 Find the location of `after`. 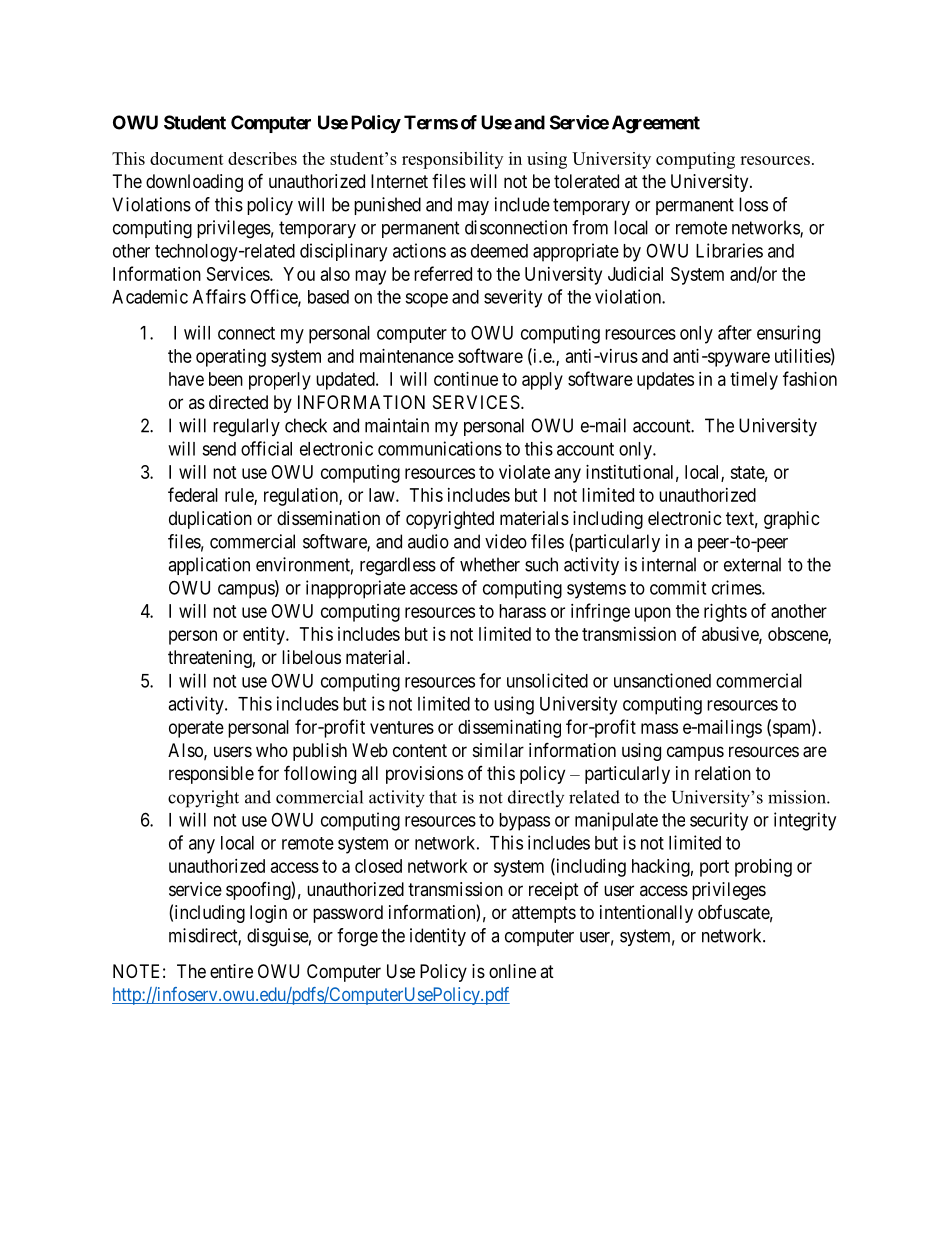

after is located at coordinates (735, 332).
